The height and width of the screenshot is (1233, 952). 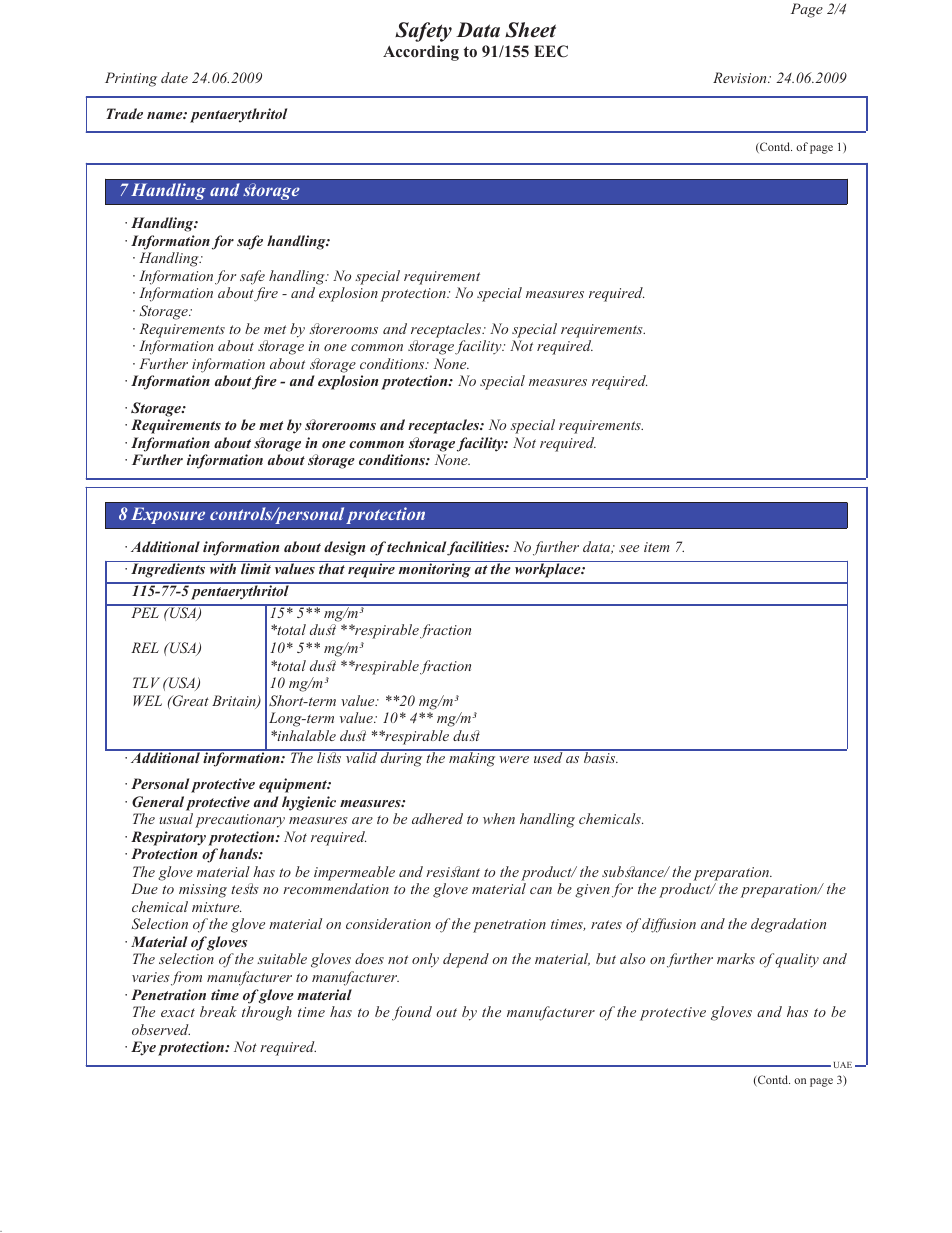 I want to click on found, so click(x=412, y=1013).
